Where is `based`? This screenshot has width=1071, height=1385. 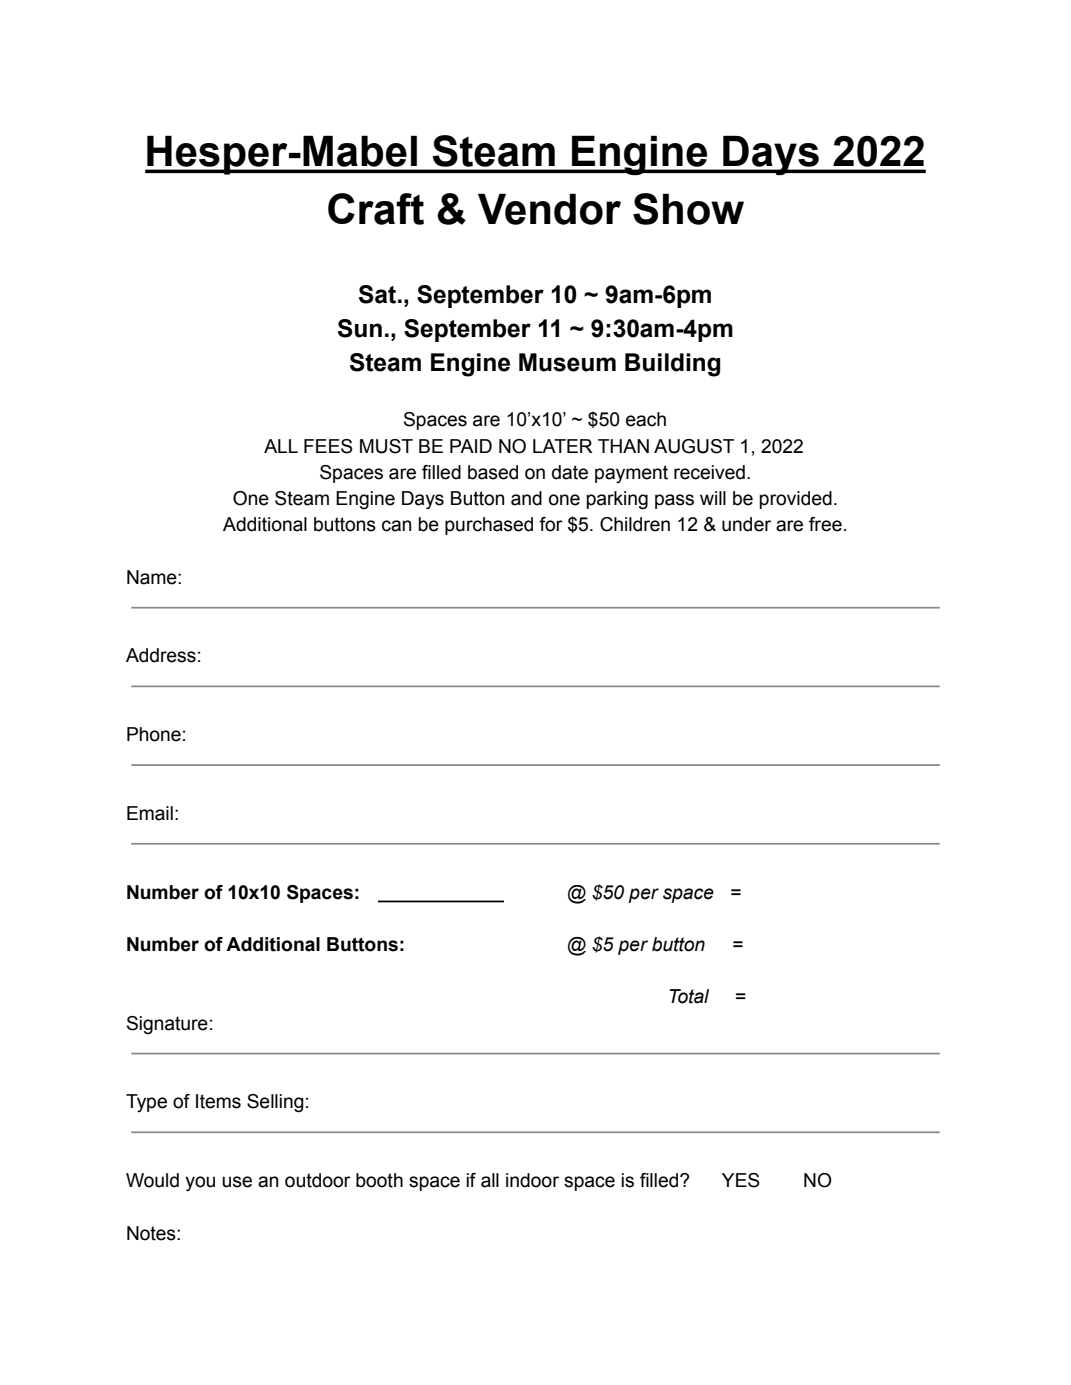 based is located at coordinates (493, 472).
